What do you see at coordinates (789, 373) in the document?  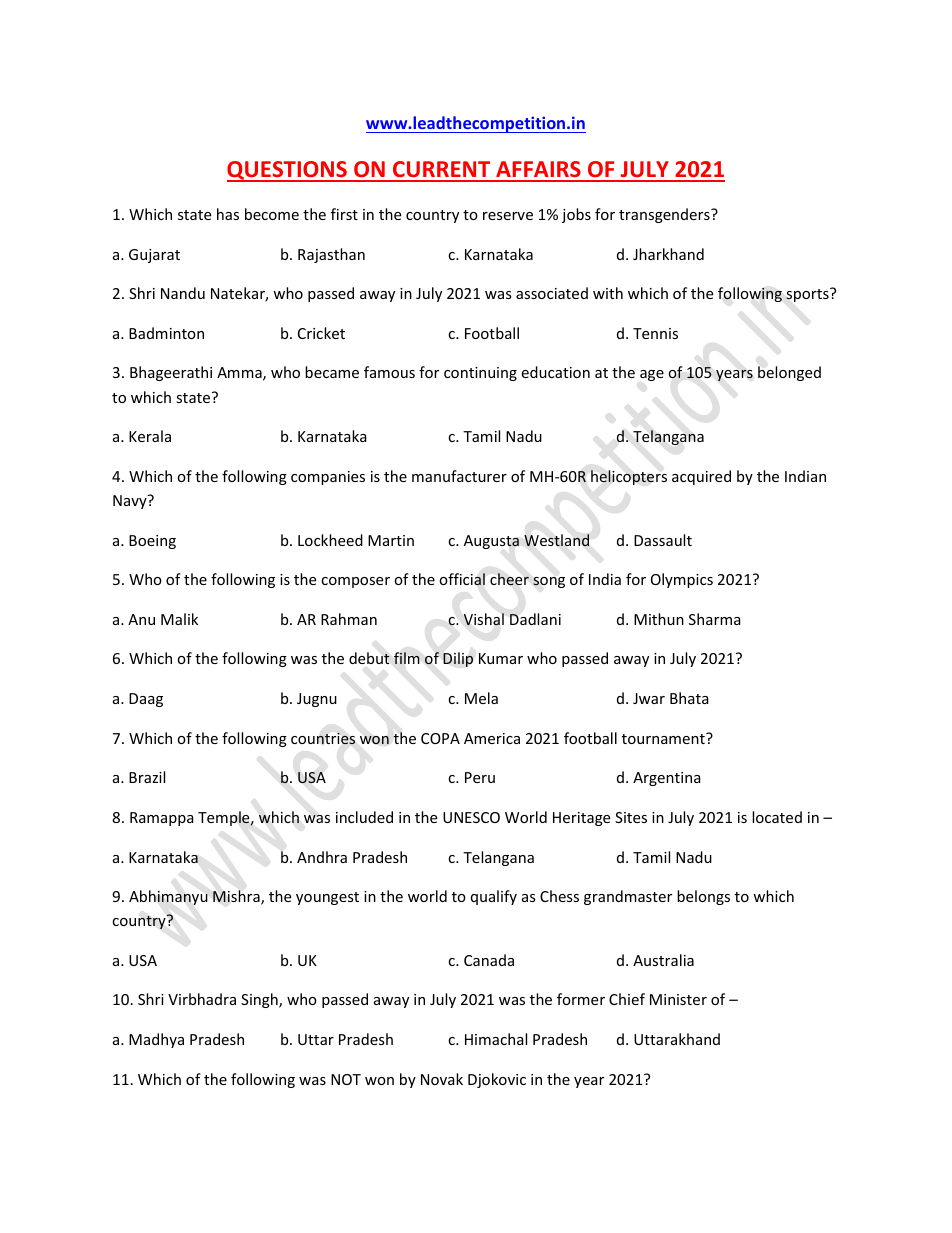 I see `belonged` at bounding box center [789, 373].
